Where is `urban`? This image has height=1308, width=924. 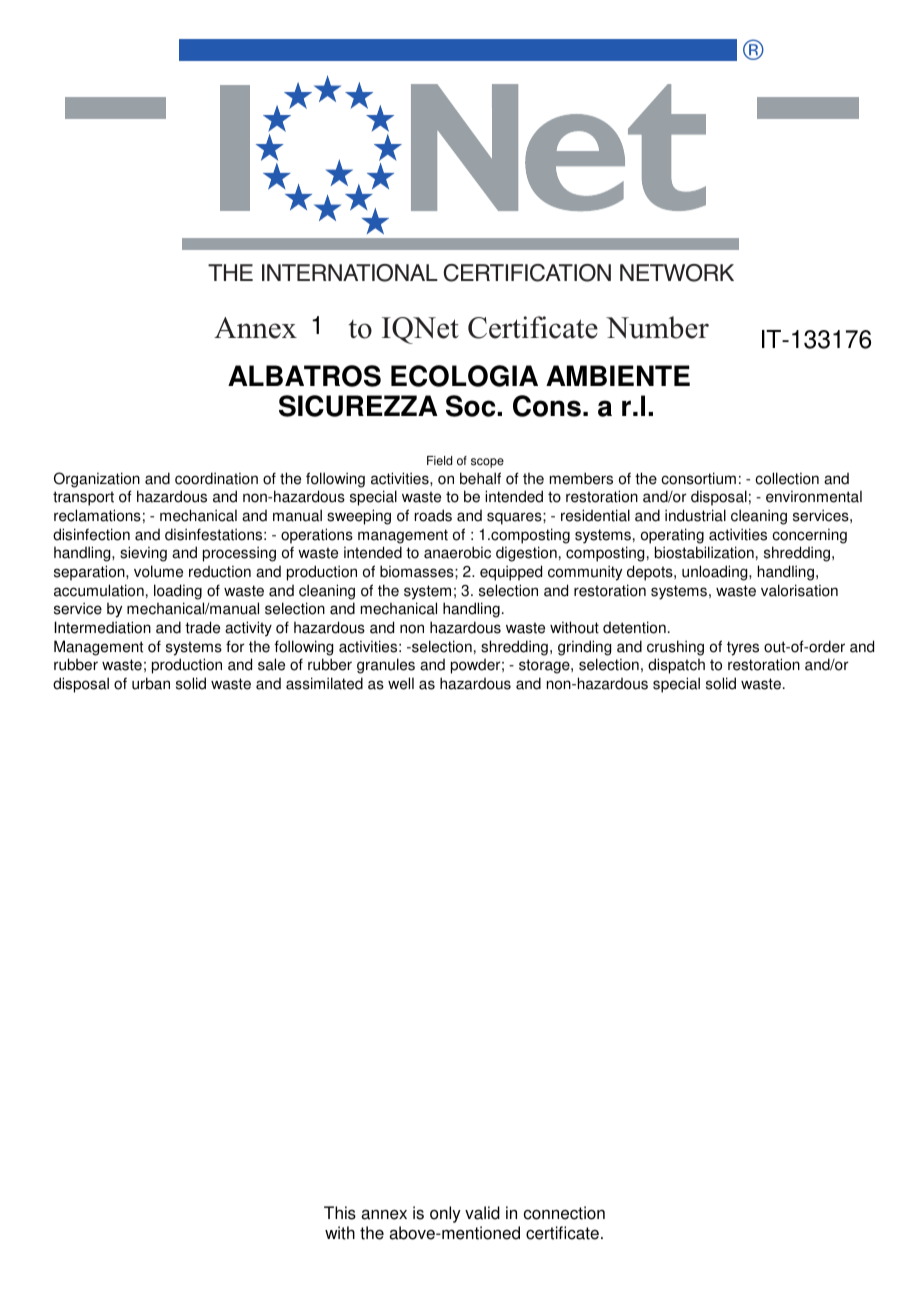
urban is located at coordinates (151, 683).
